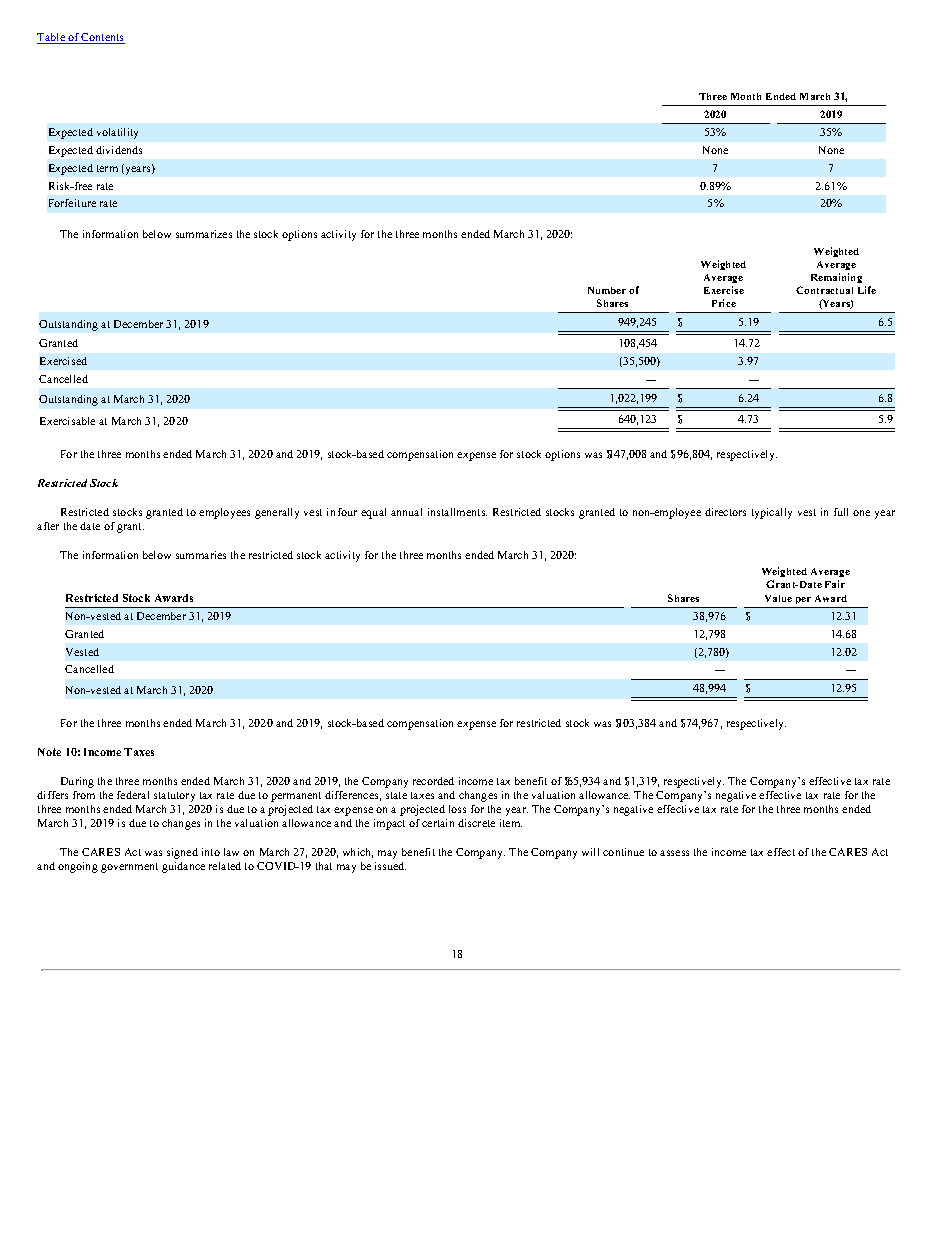 This page has width=952, height=1233. I want to click on Contents, so click(102, 38).
